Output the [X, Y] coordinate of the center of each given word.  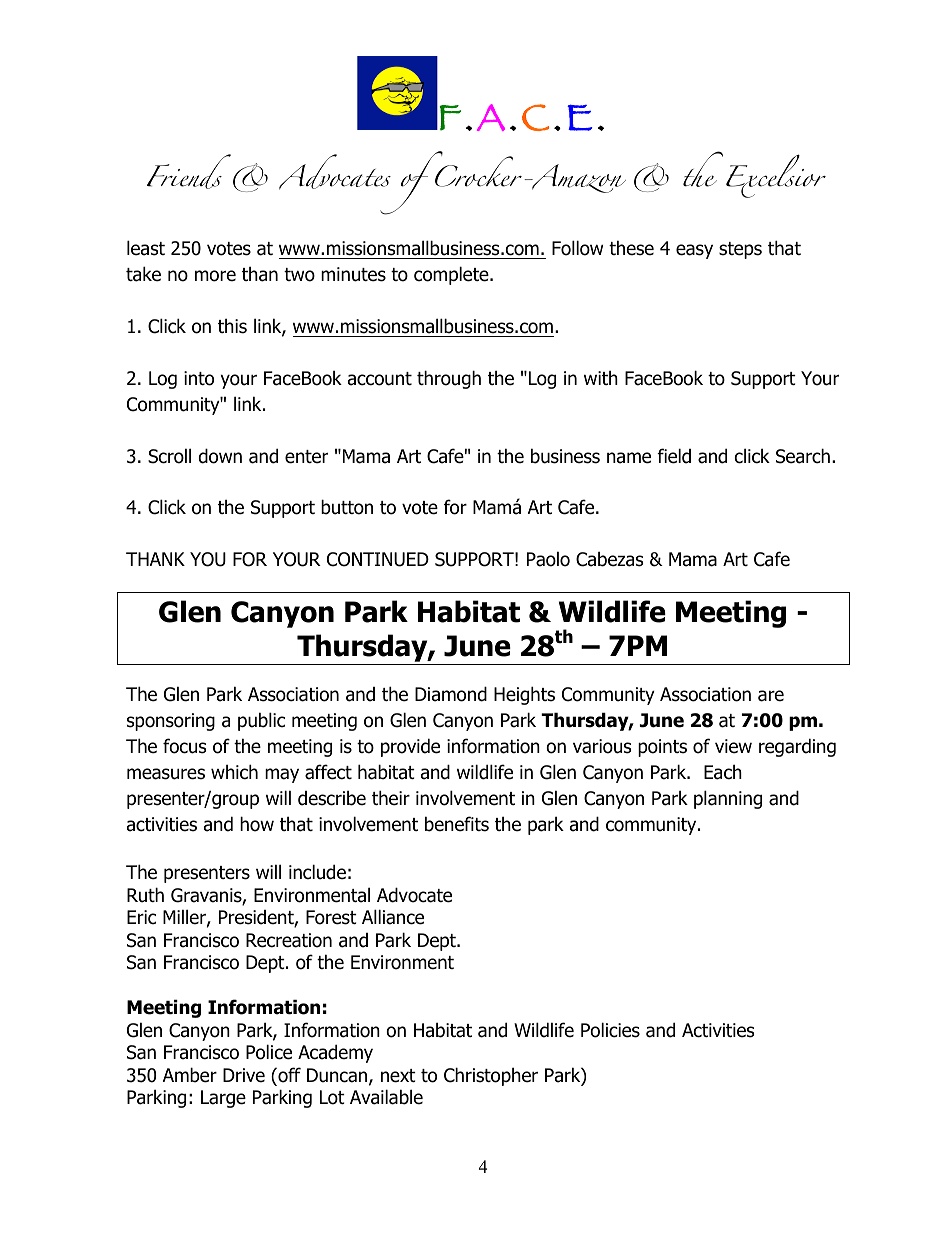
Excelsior [776, 176]
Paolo [548, 559]
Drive [244, 1075]
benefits [457, 824]
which [234, 772]
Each [723, 772]
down [220, 456]
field [674, 456]
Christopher [491, 1076]
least [146, 248]
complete [452, 275]
